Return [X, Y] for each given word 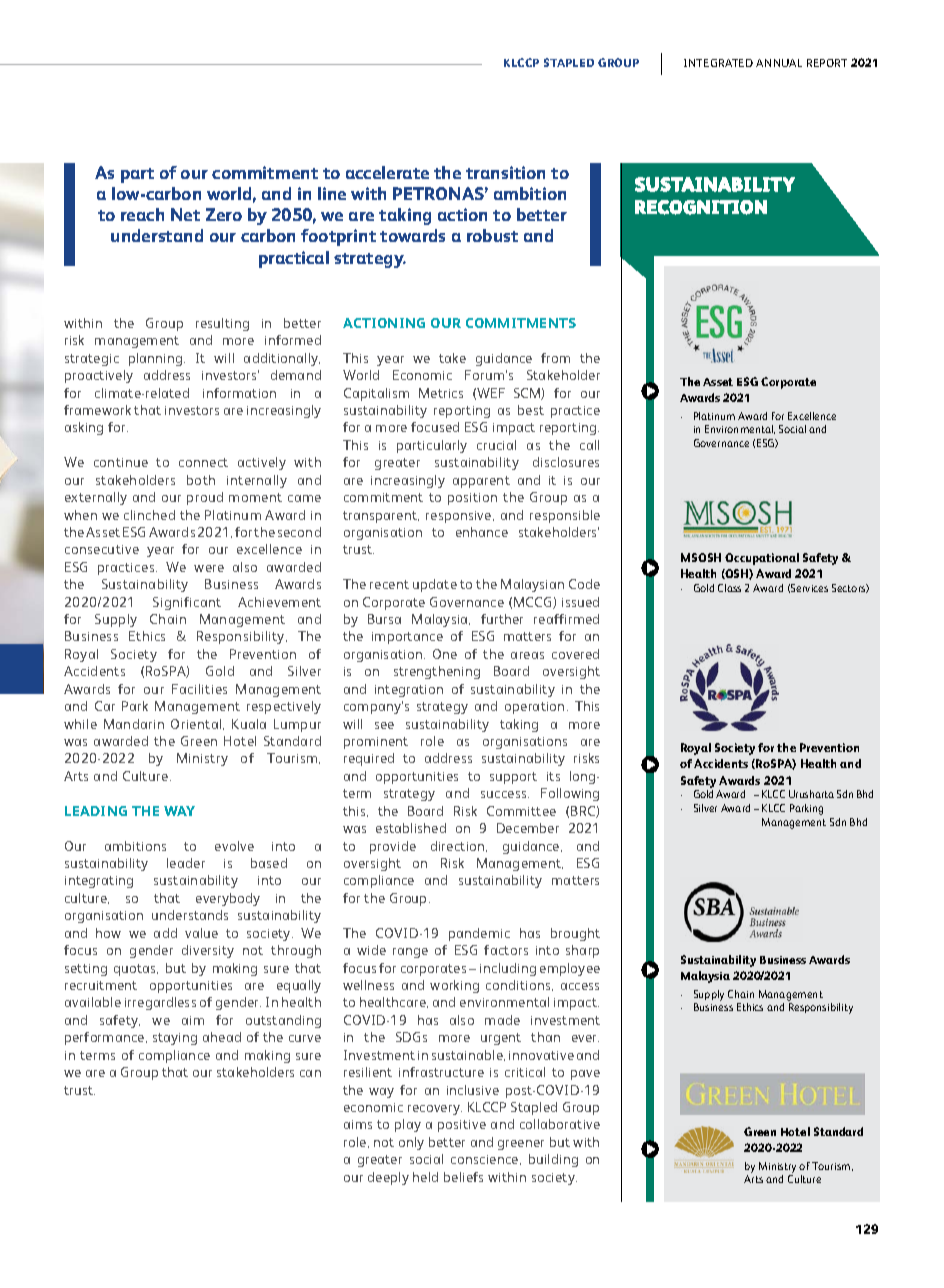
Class [729, 588]
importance [407, 638]
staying [175, 1039]
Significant [187, 603]
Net [185, 214]
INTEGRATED [718, 63]
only [411, 1143]
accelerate [387, 172]
